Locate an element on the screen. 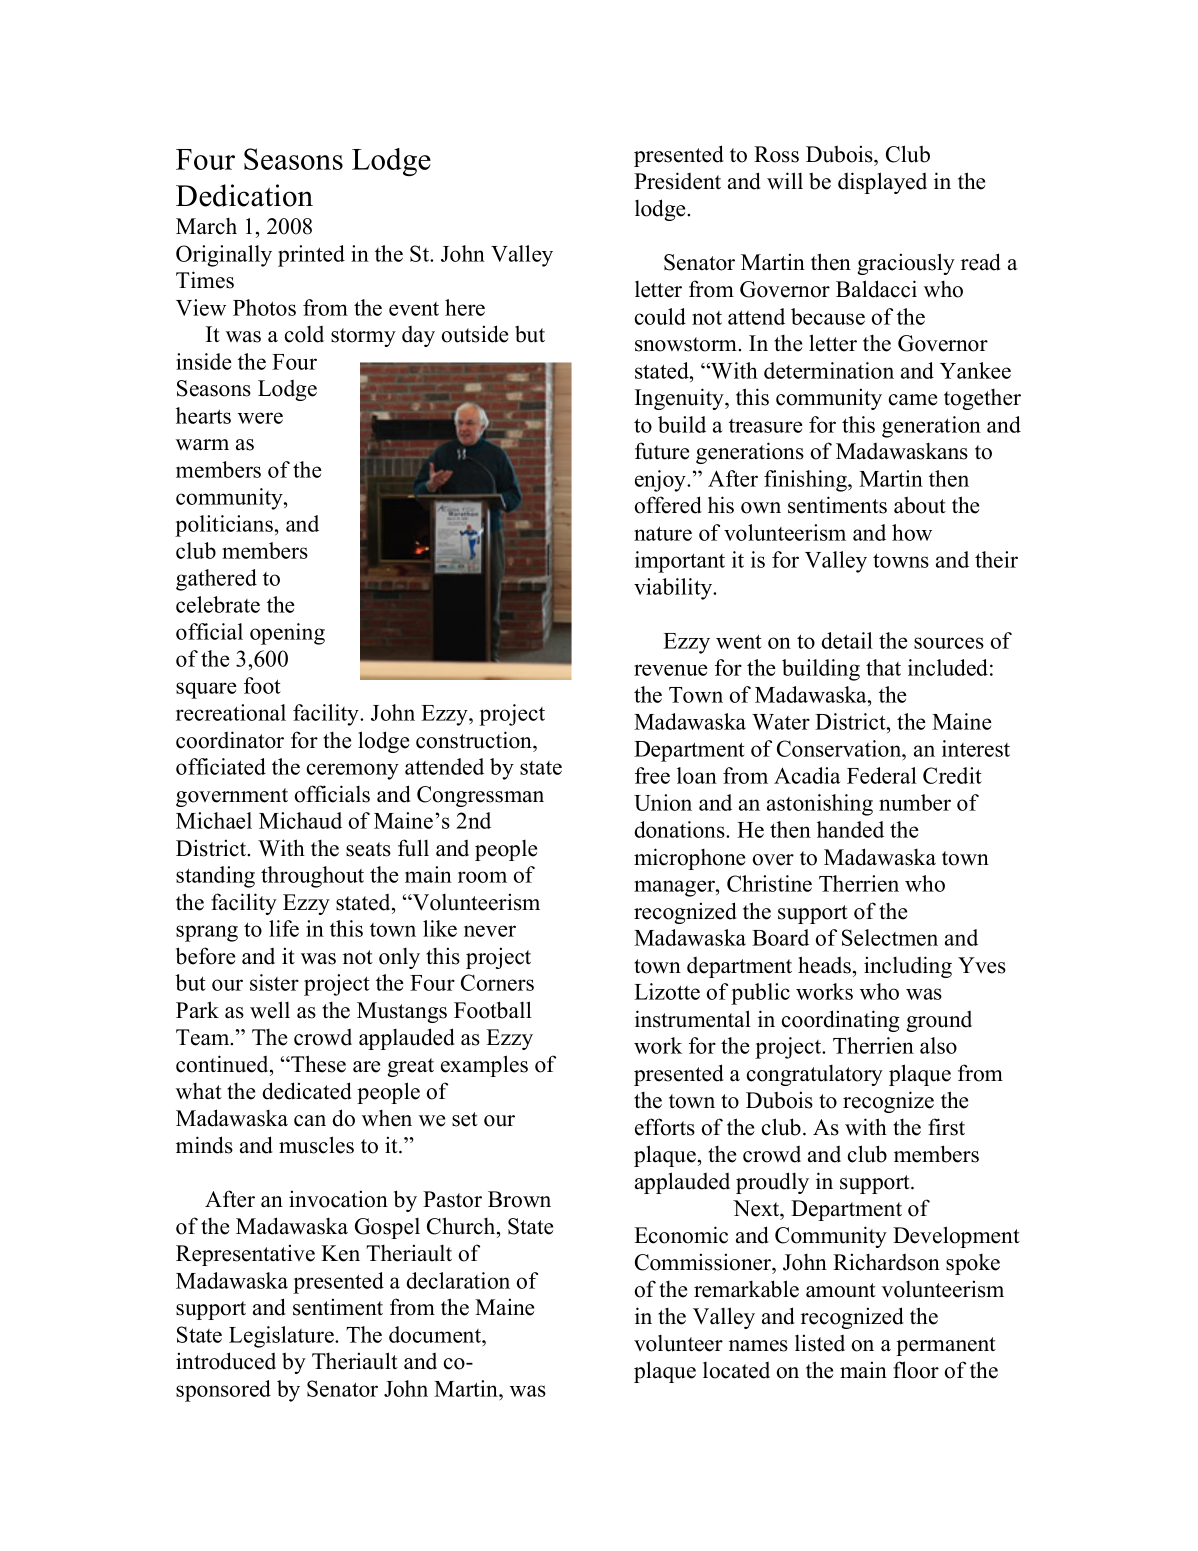  located is located at coordinates (736, 1370).
